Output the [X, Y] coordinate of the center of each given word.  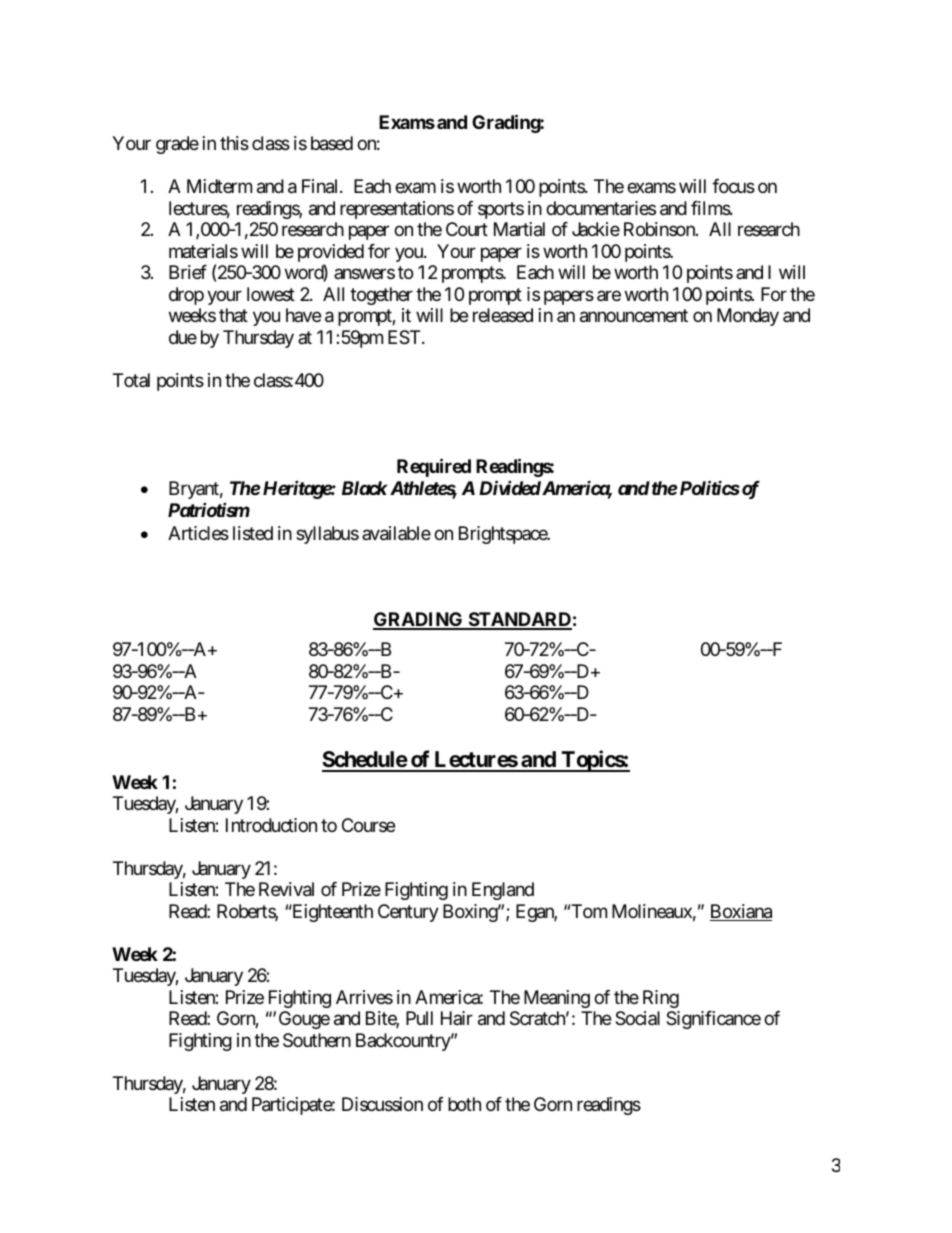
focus [733, 186]
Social [637, 1018]
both [464, 1104]
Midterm [219, 186]
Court [467, 229]
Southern [317, 1040]
